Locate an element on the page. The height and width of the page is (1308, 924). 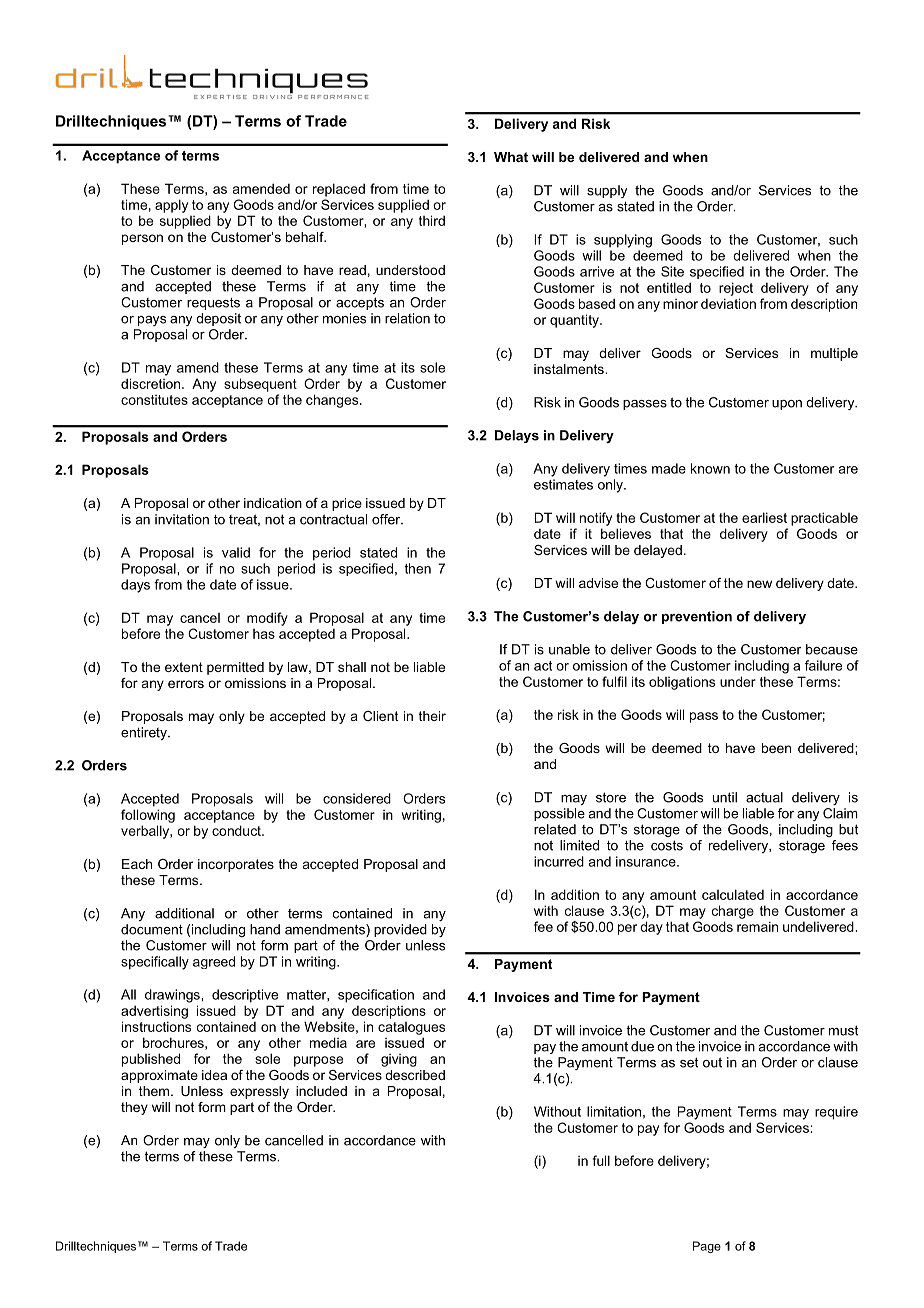
remain is located at coordinates (757, 926).
